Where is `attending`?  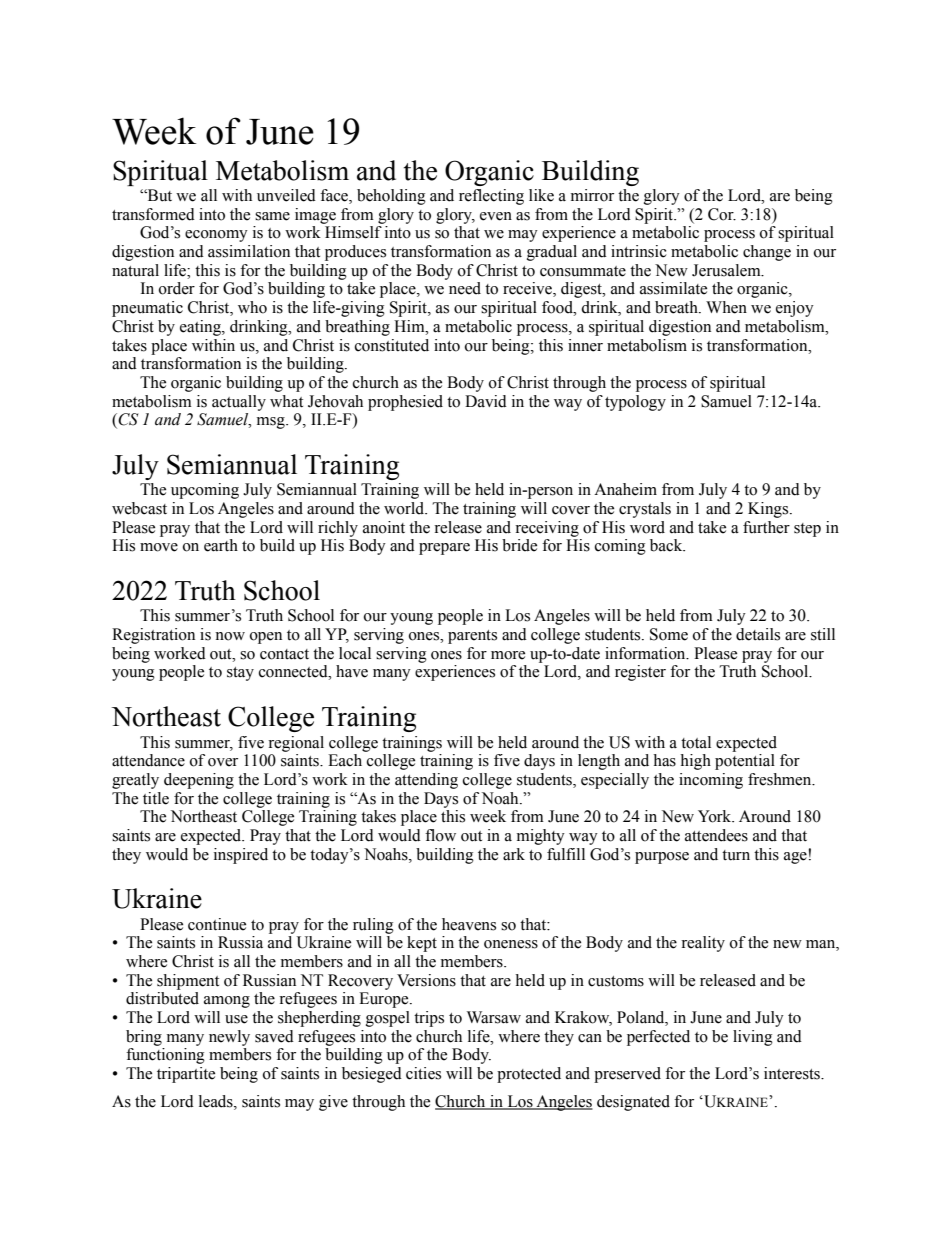 attending is located at coordinates (426, 781).
